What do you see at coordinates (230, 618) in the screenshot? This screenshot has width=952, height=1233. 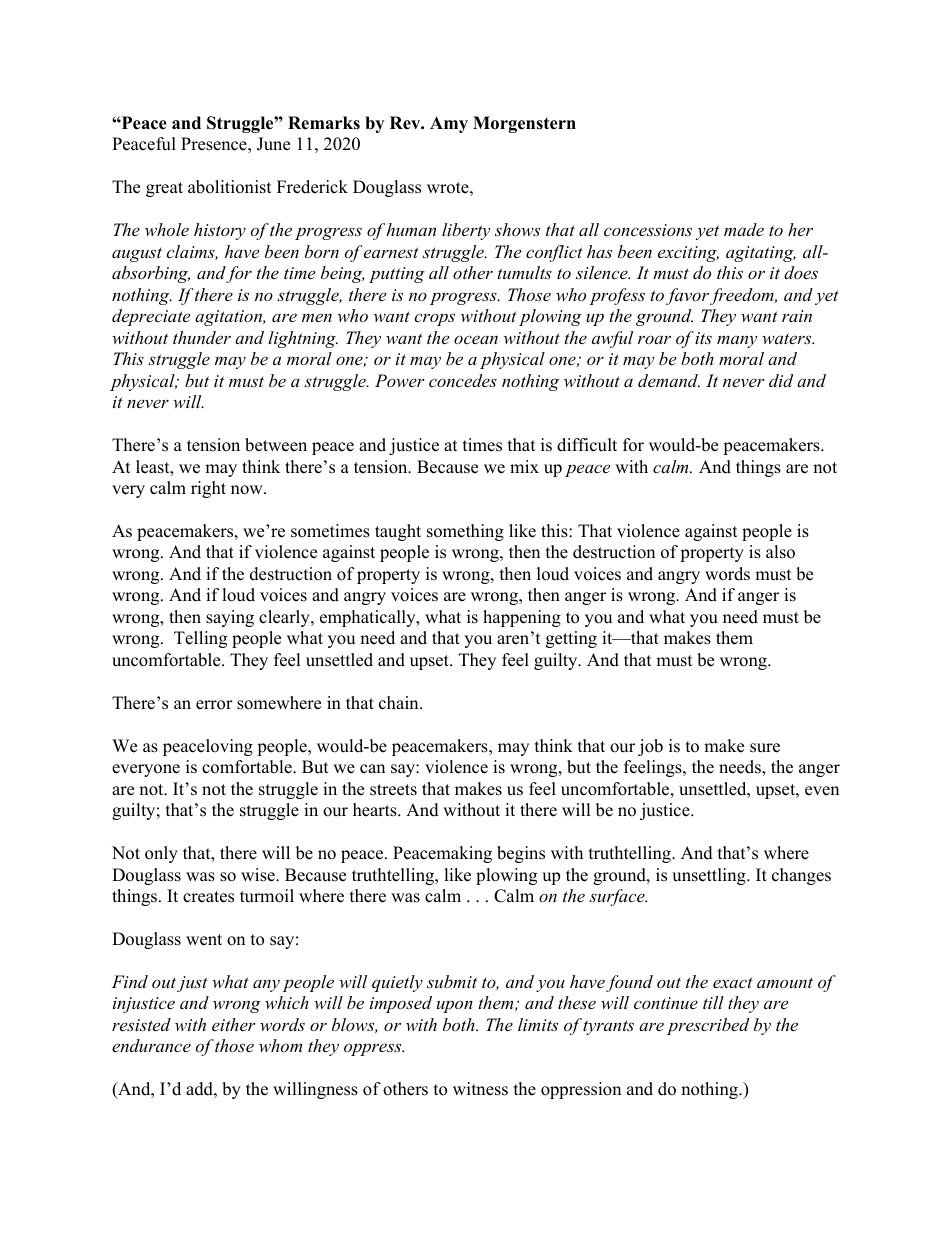 I see `saying` at bounding box center [230, 618].
